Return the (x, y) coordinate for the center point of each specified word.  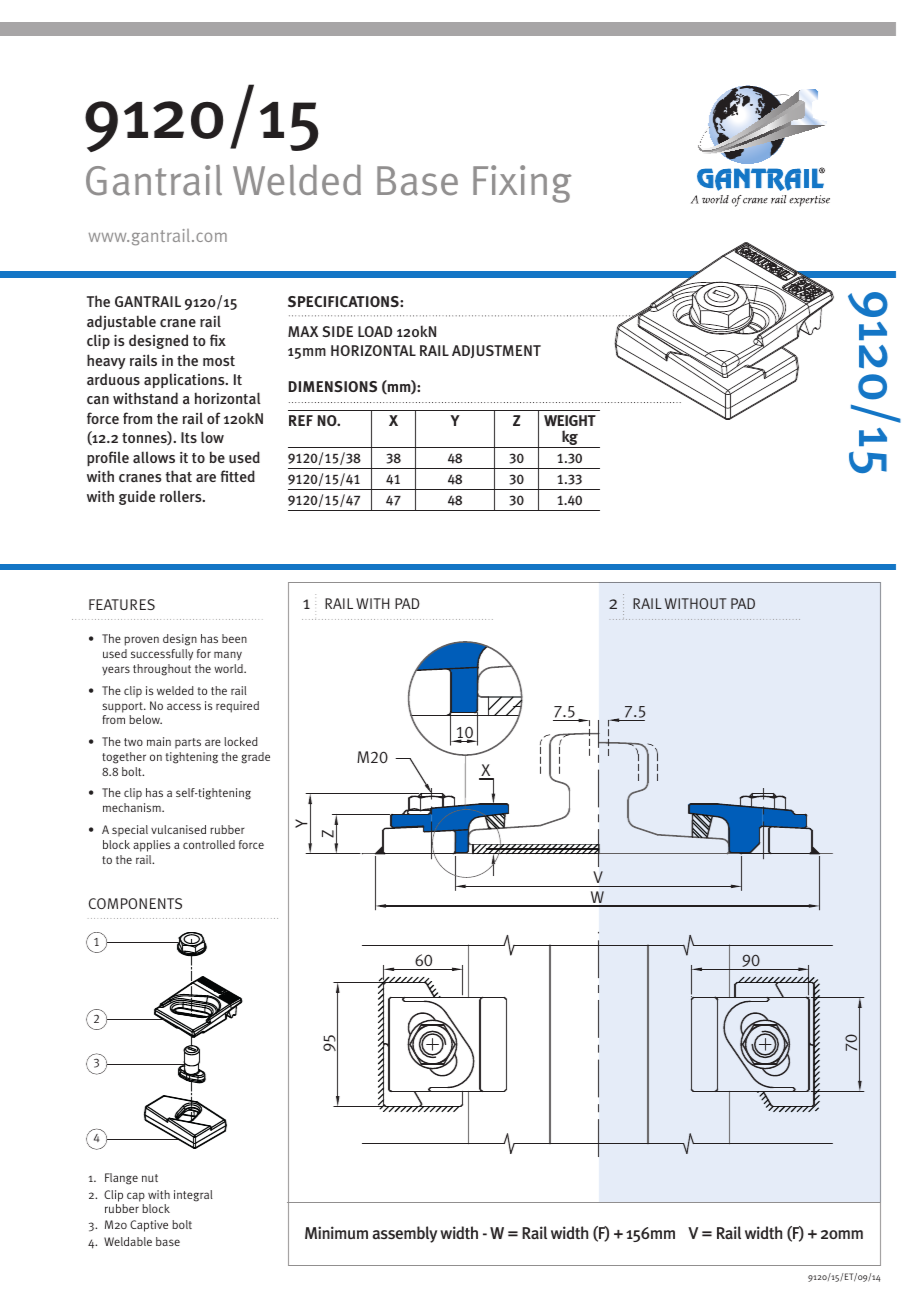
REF (301, 420)
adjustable (121, 322)
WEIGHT (570, 420)
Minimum (336, 1232)
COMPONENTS (135, 903)
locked (241, 741)
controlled (209, 844)
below (145, 719)
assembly (404, 1234)
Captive (149, 1226)
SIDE (338, 331)
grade (255, 758)
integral (193, 1196)
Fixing (522, 184)
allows (154, 457)
